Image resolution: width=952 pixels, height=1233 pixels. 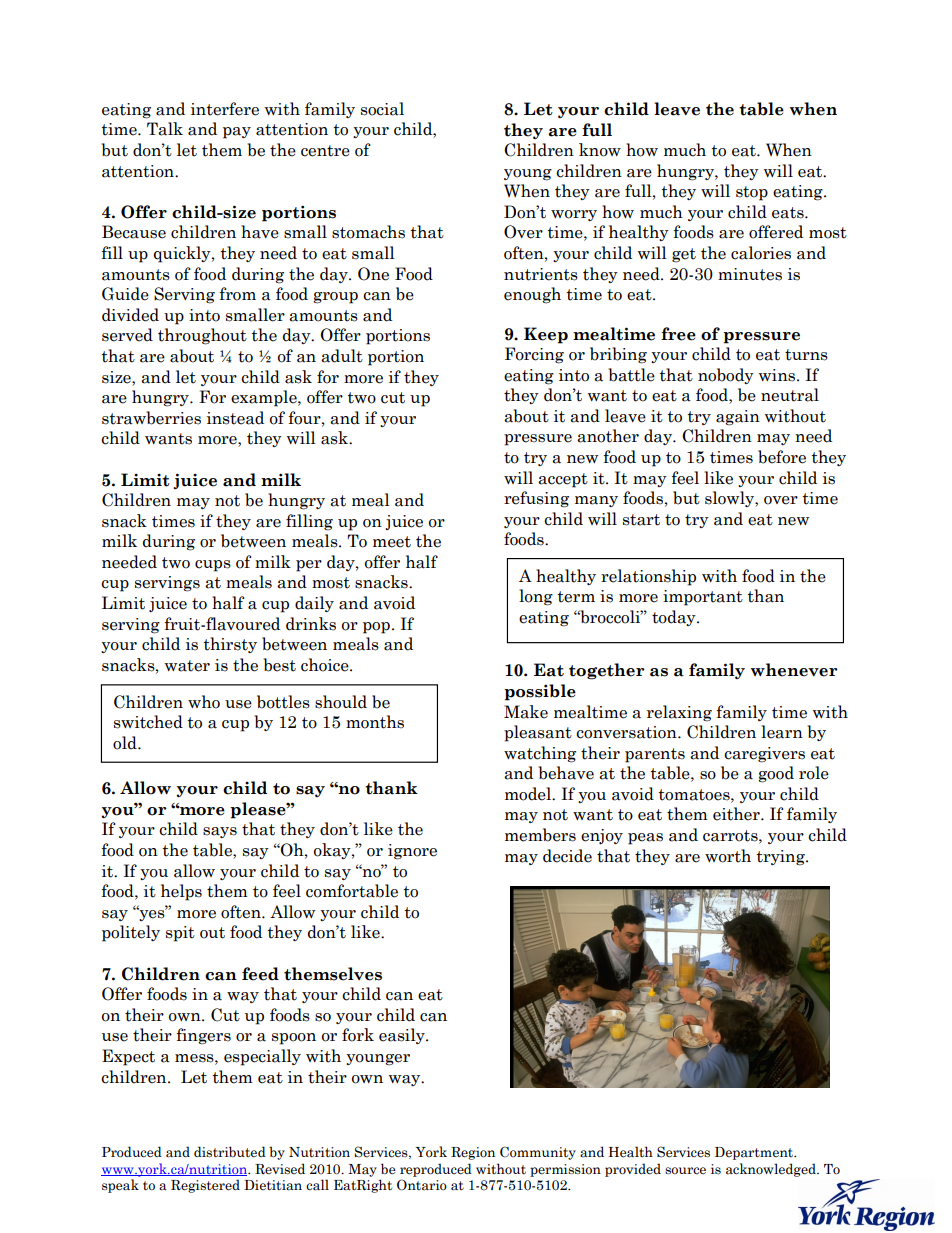 I want to click on social, so click(x=382, y=109).
